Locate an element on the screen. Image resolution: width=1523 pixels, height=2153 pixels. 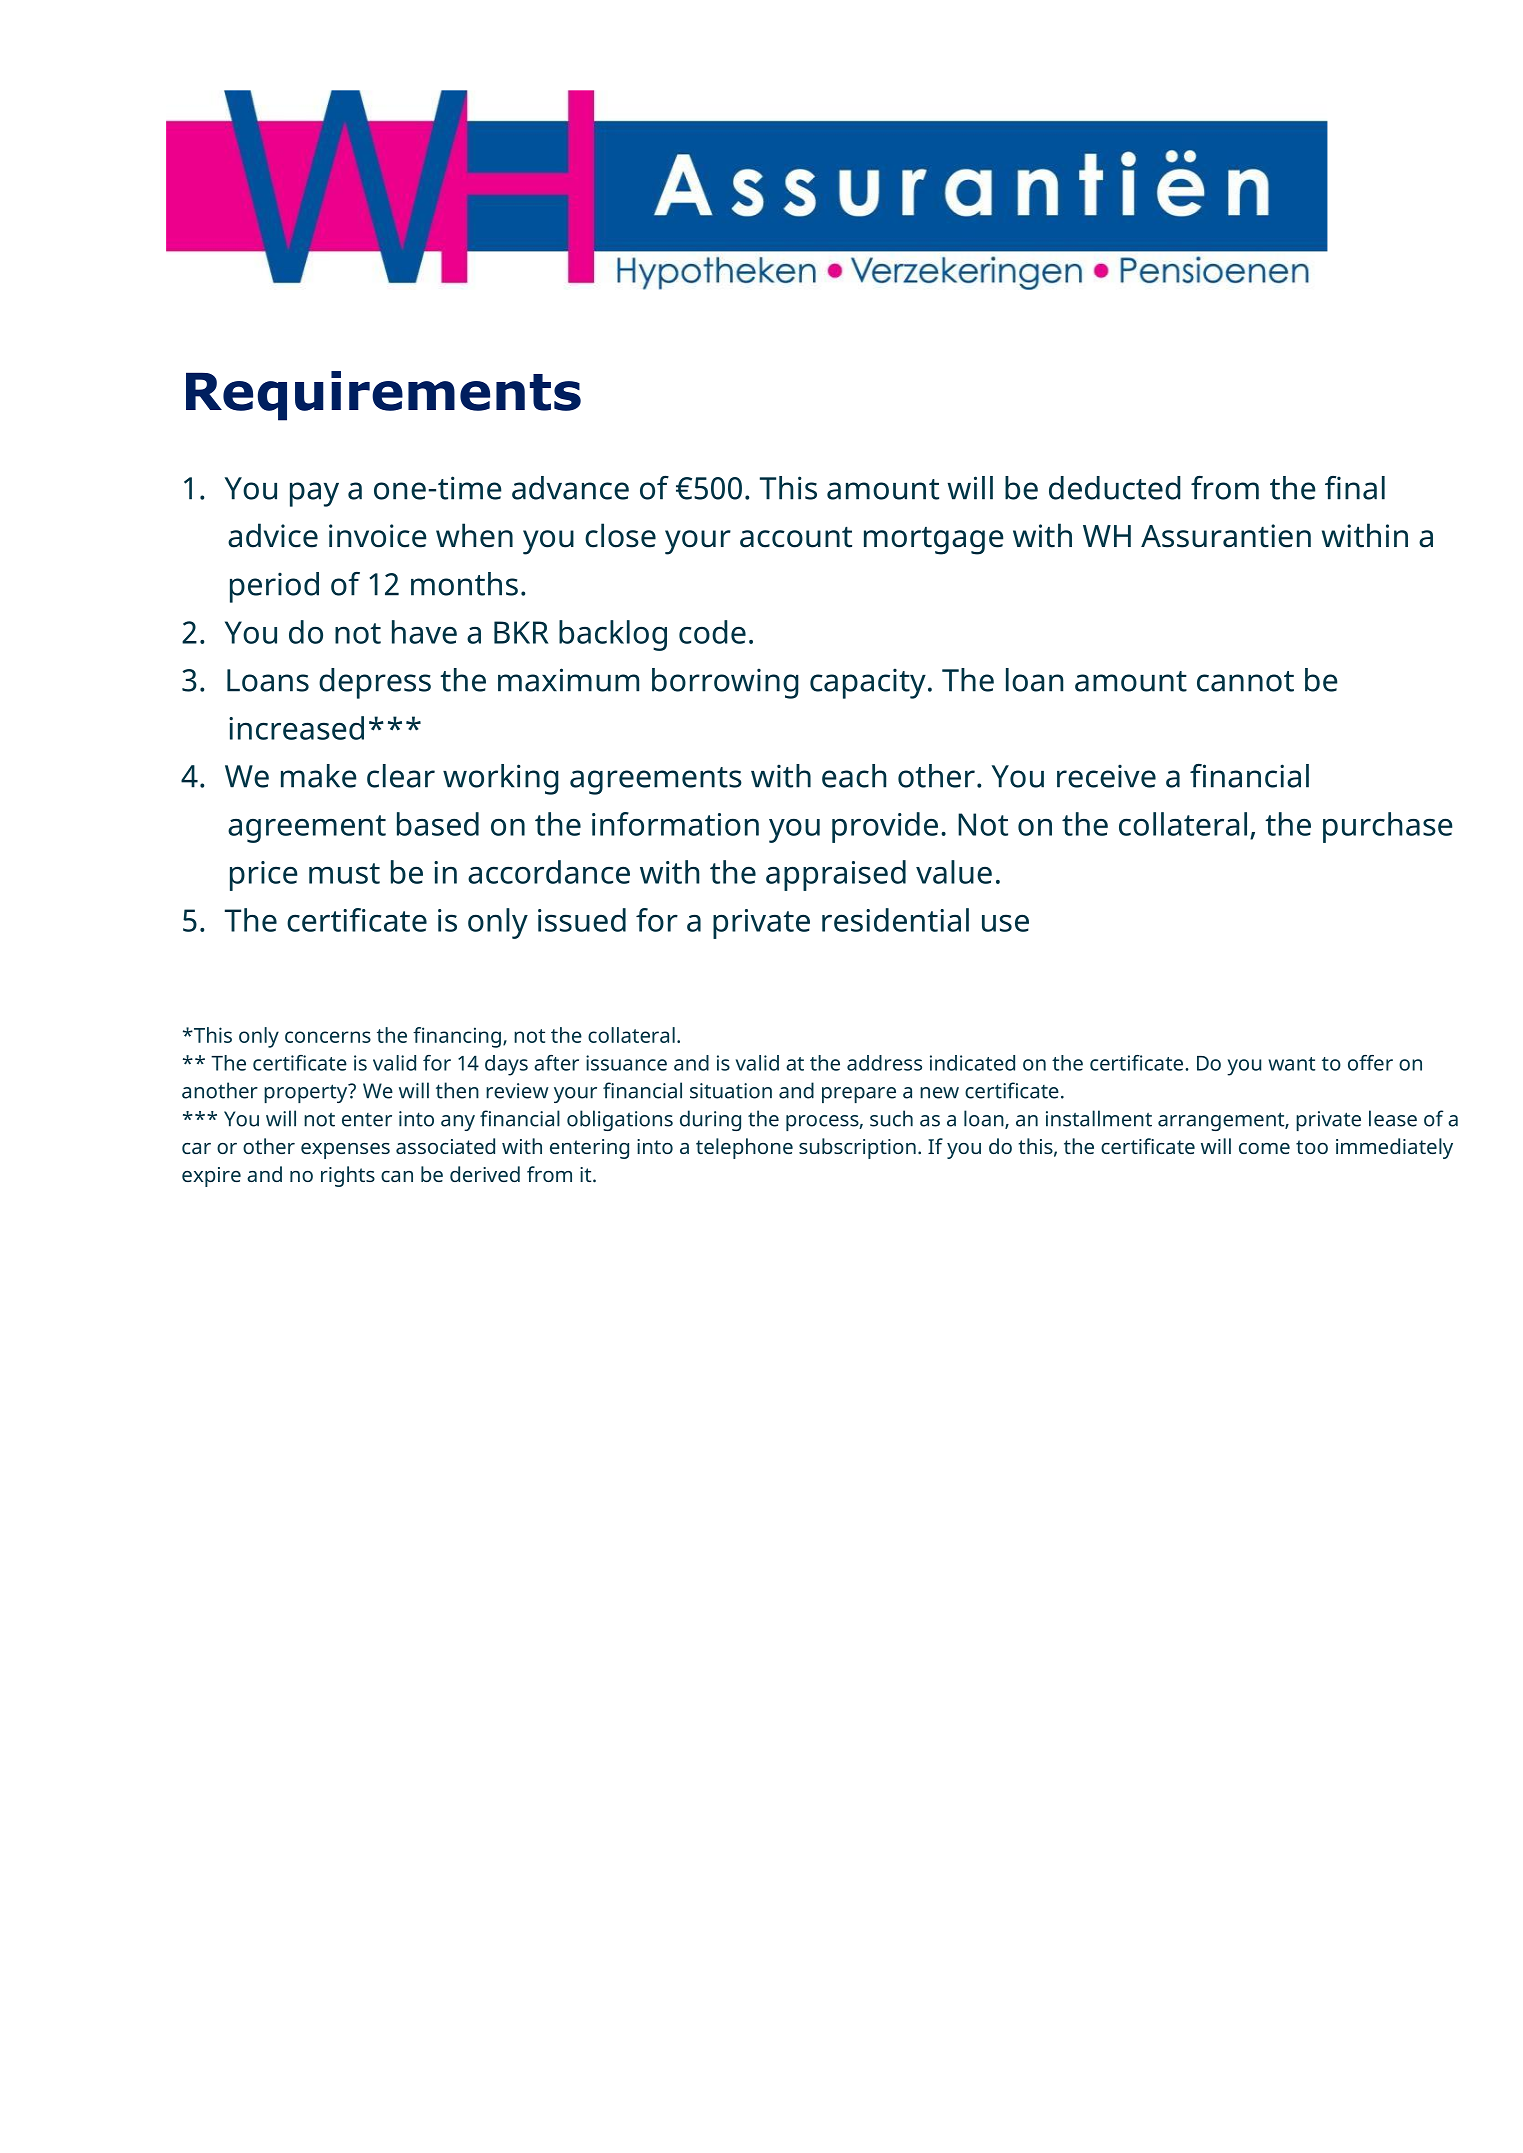
depress is located at coordinates (375, 683).
